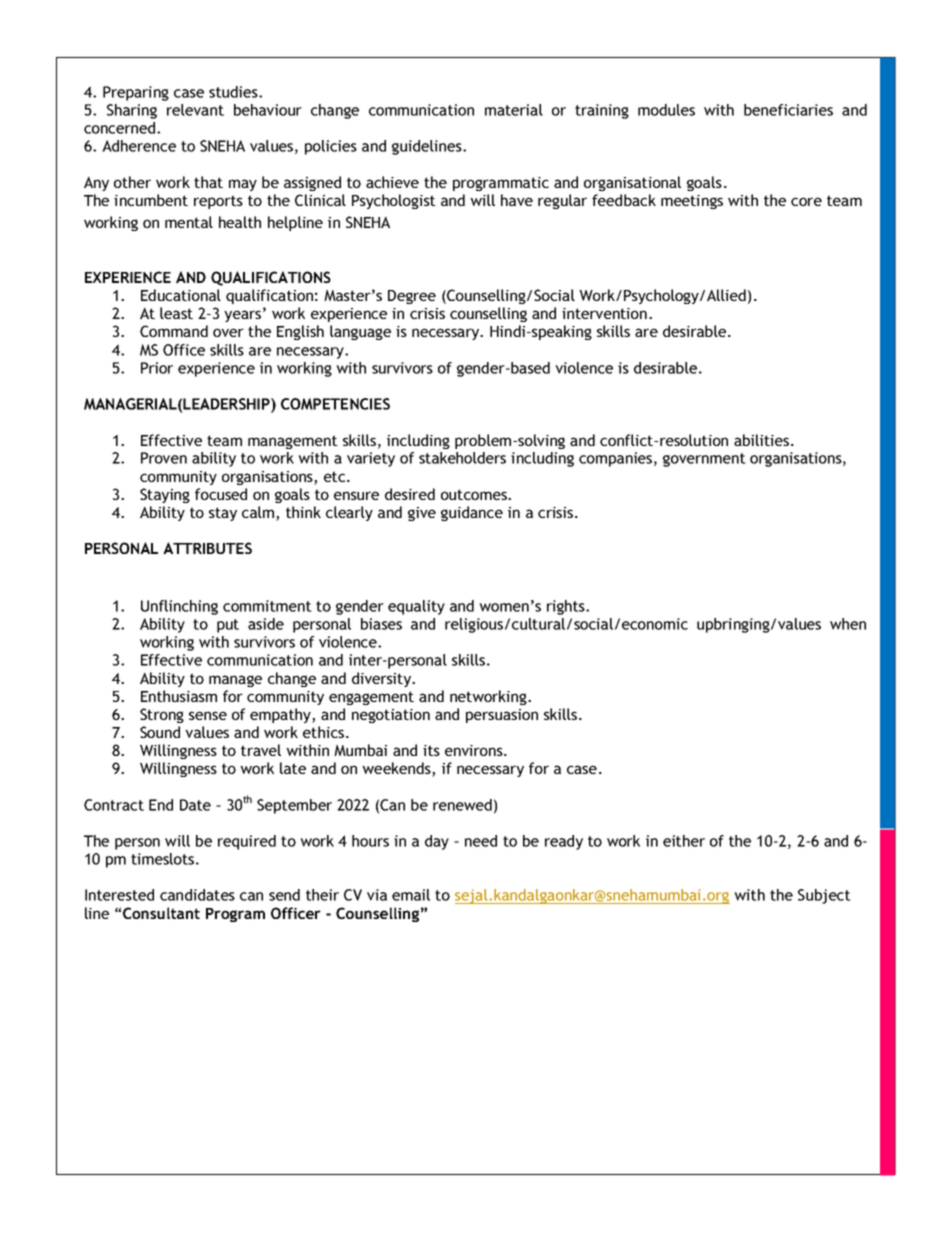 The height and width of the screenshot is (1233, 952). What do you see at coordinates (824, 896) in the screenshot?
I see `Subject` at bounding box center [824, 896].
